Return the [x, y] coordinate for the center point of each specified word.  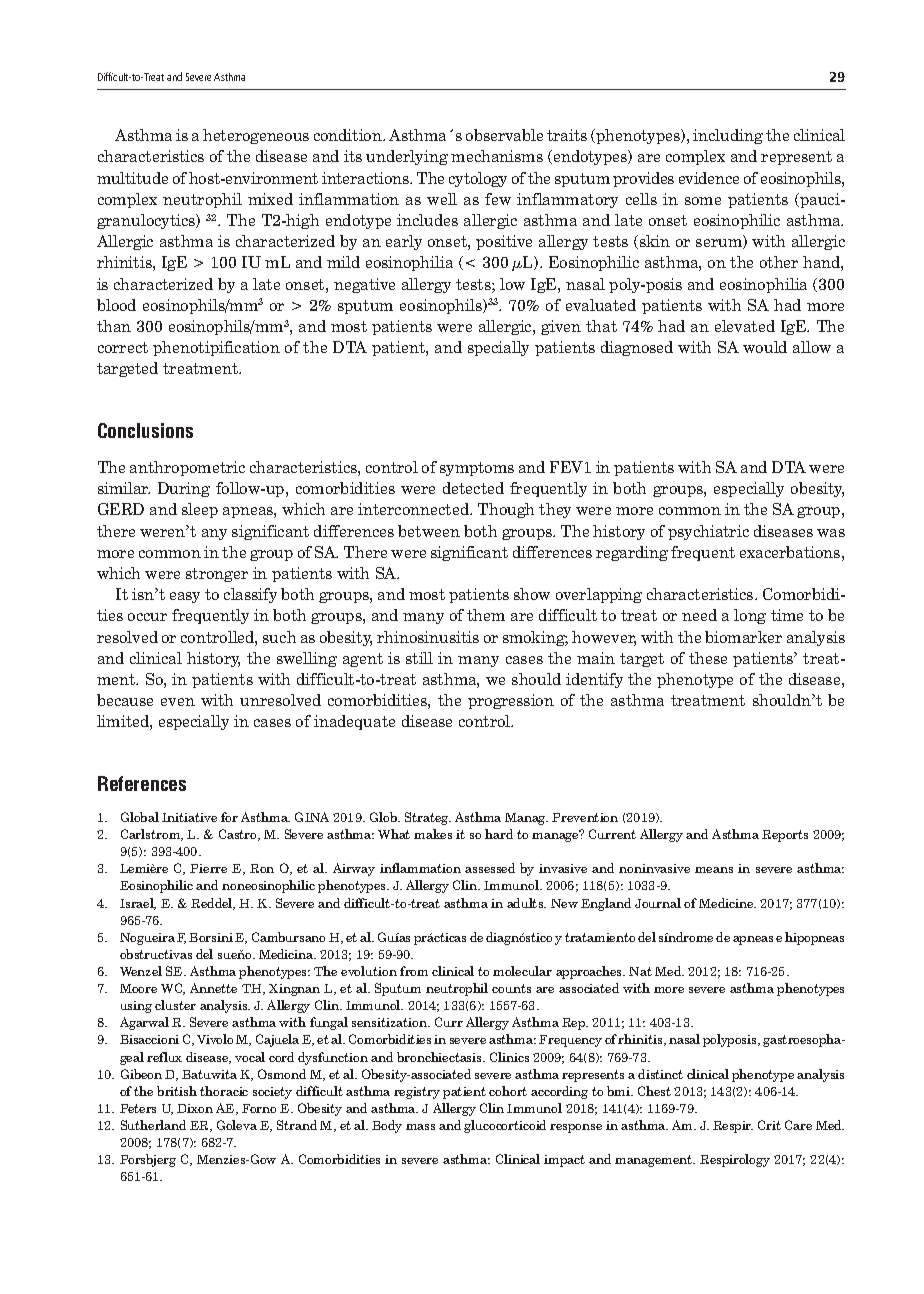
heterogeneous [256, 136]
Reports [785, 836]
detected [473, 488]
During [184, 489]
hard [499, 834]
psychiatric [708, 532]
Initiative [189, 817]
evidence [709, 178]
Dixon [195, 1108]
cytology [478, 179]
